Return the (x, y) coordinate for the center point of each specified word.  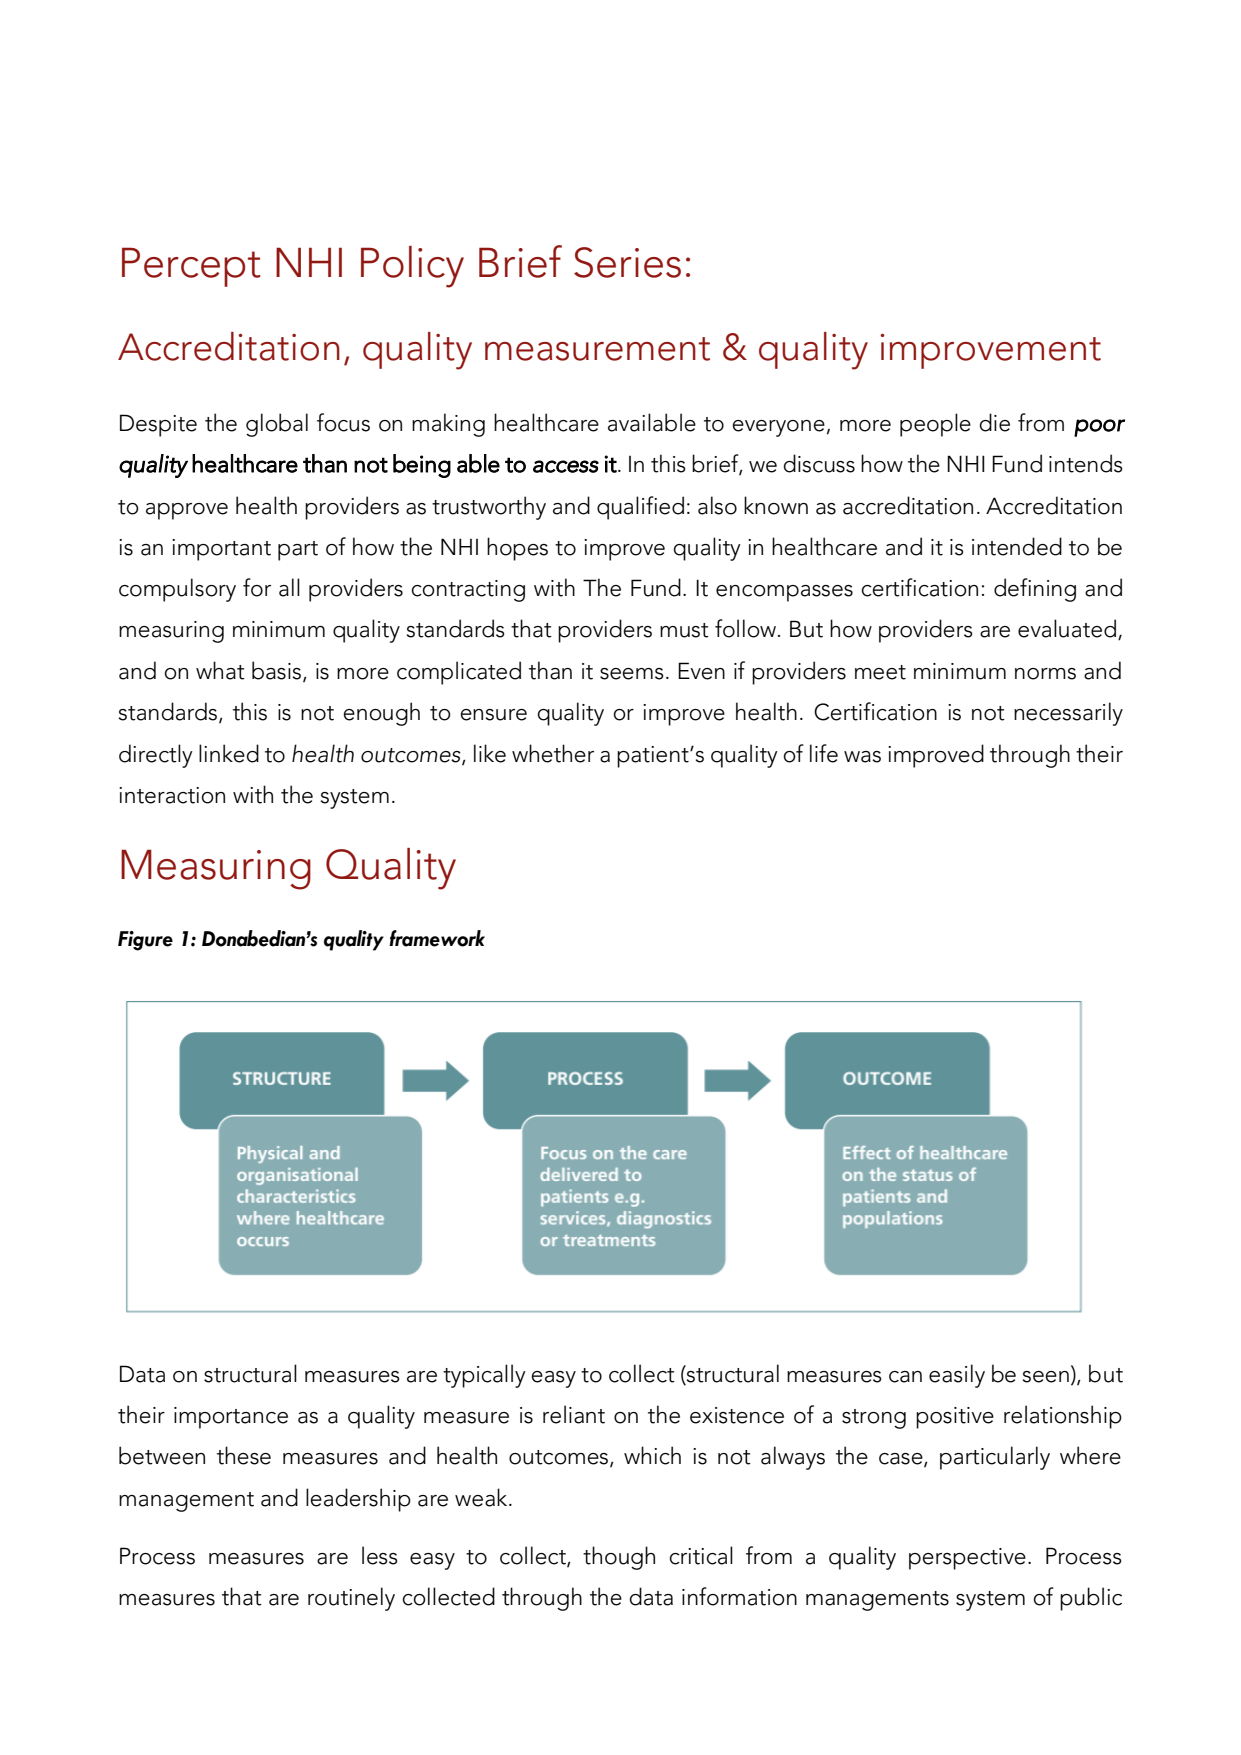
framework (437, 938)
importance (231, 1418)
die (994, 422)
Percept (191, 267)
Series (627, 262)
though (619, 1558)
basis (278, 671)
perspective (967, 1559)
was (862, 757)
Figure (145, 941)
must (684, 630)
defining (1035, 590)
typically (484, 1376)
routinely (351, 1599)
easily (957, 1376)
